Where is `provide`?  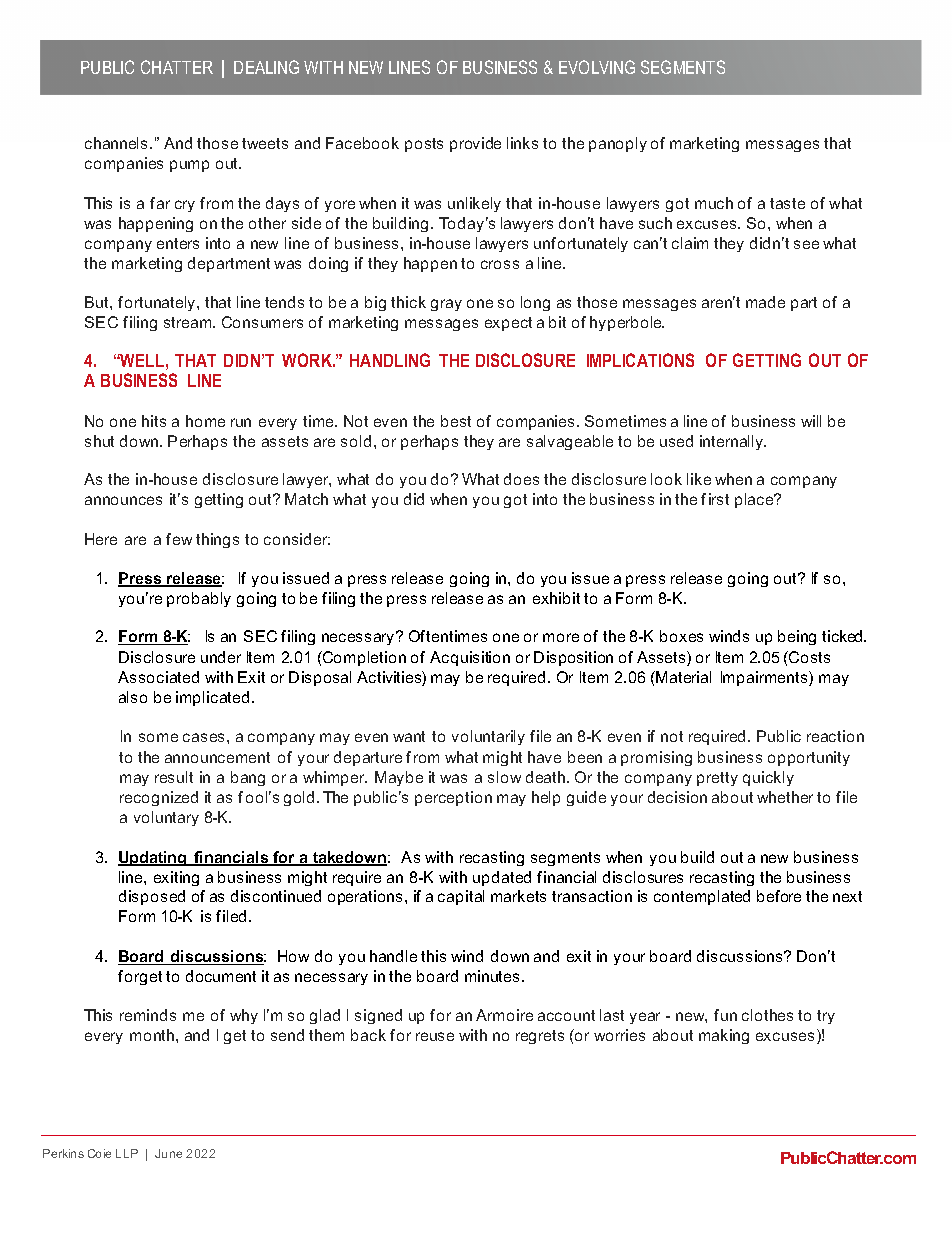 provide is located at coordinates (475, 144).
